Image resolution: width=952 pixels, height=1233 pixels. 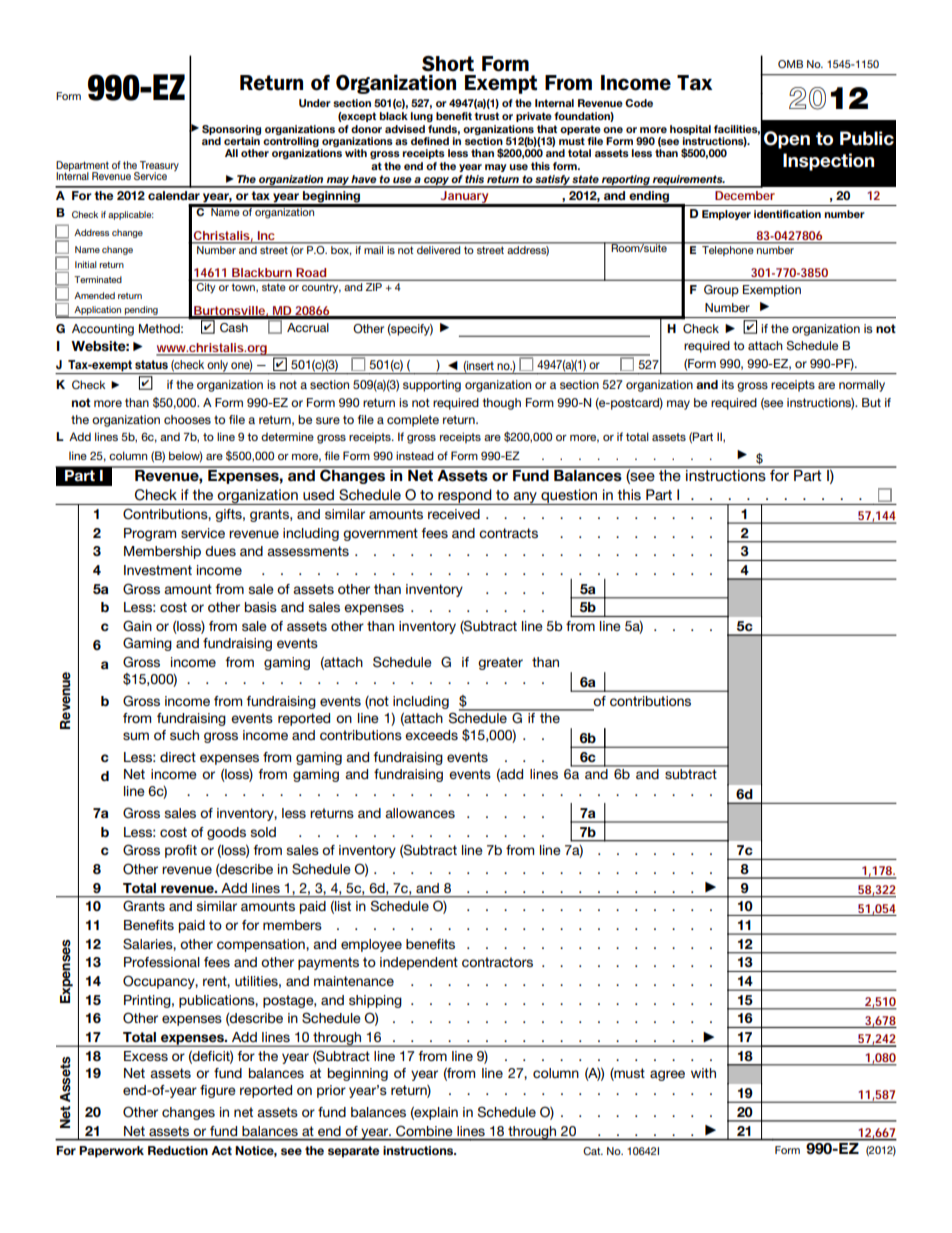 What do you see at coordinates (721, 291) in the screenshot?
I see `Group` at bounding box center [721, 291].
